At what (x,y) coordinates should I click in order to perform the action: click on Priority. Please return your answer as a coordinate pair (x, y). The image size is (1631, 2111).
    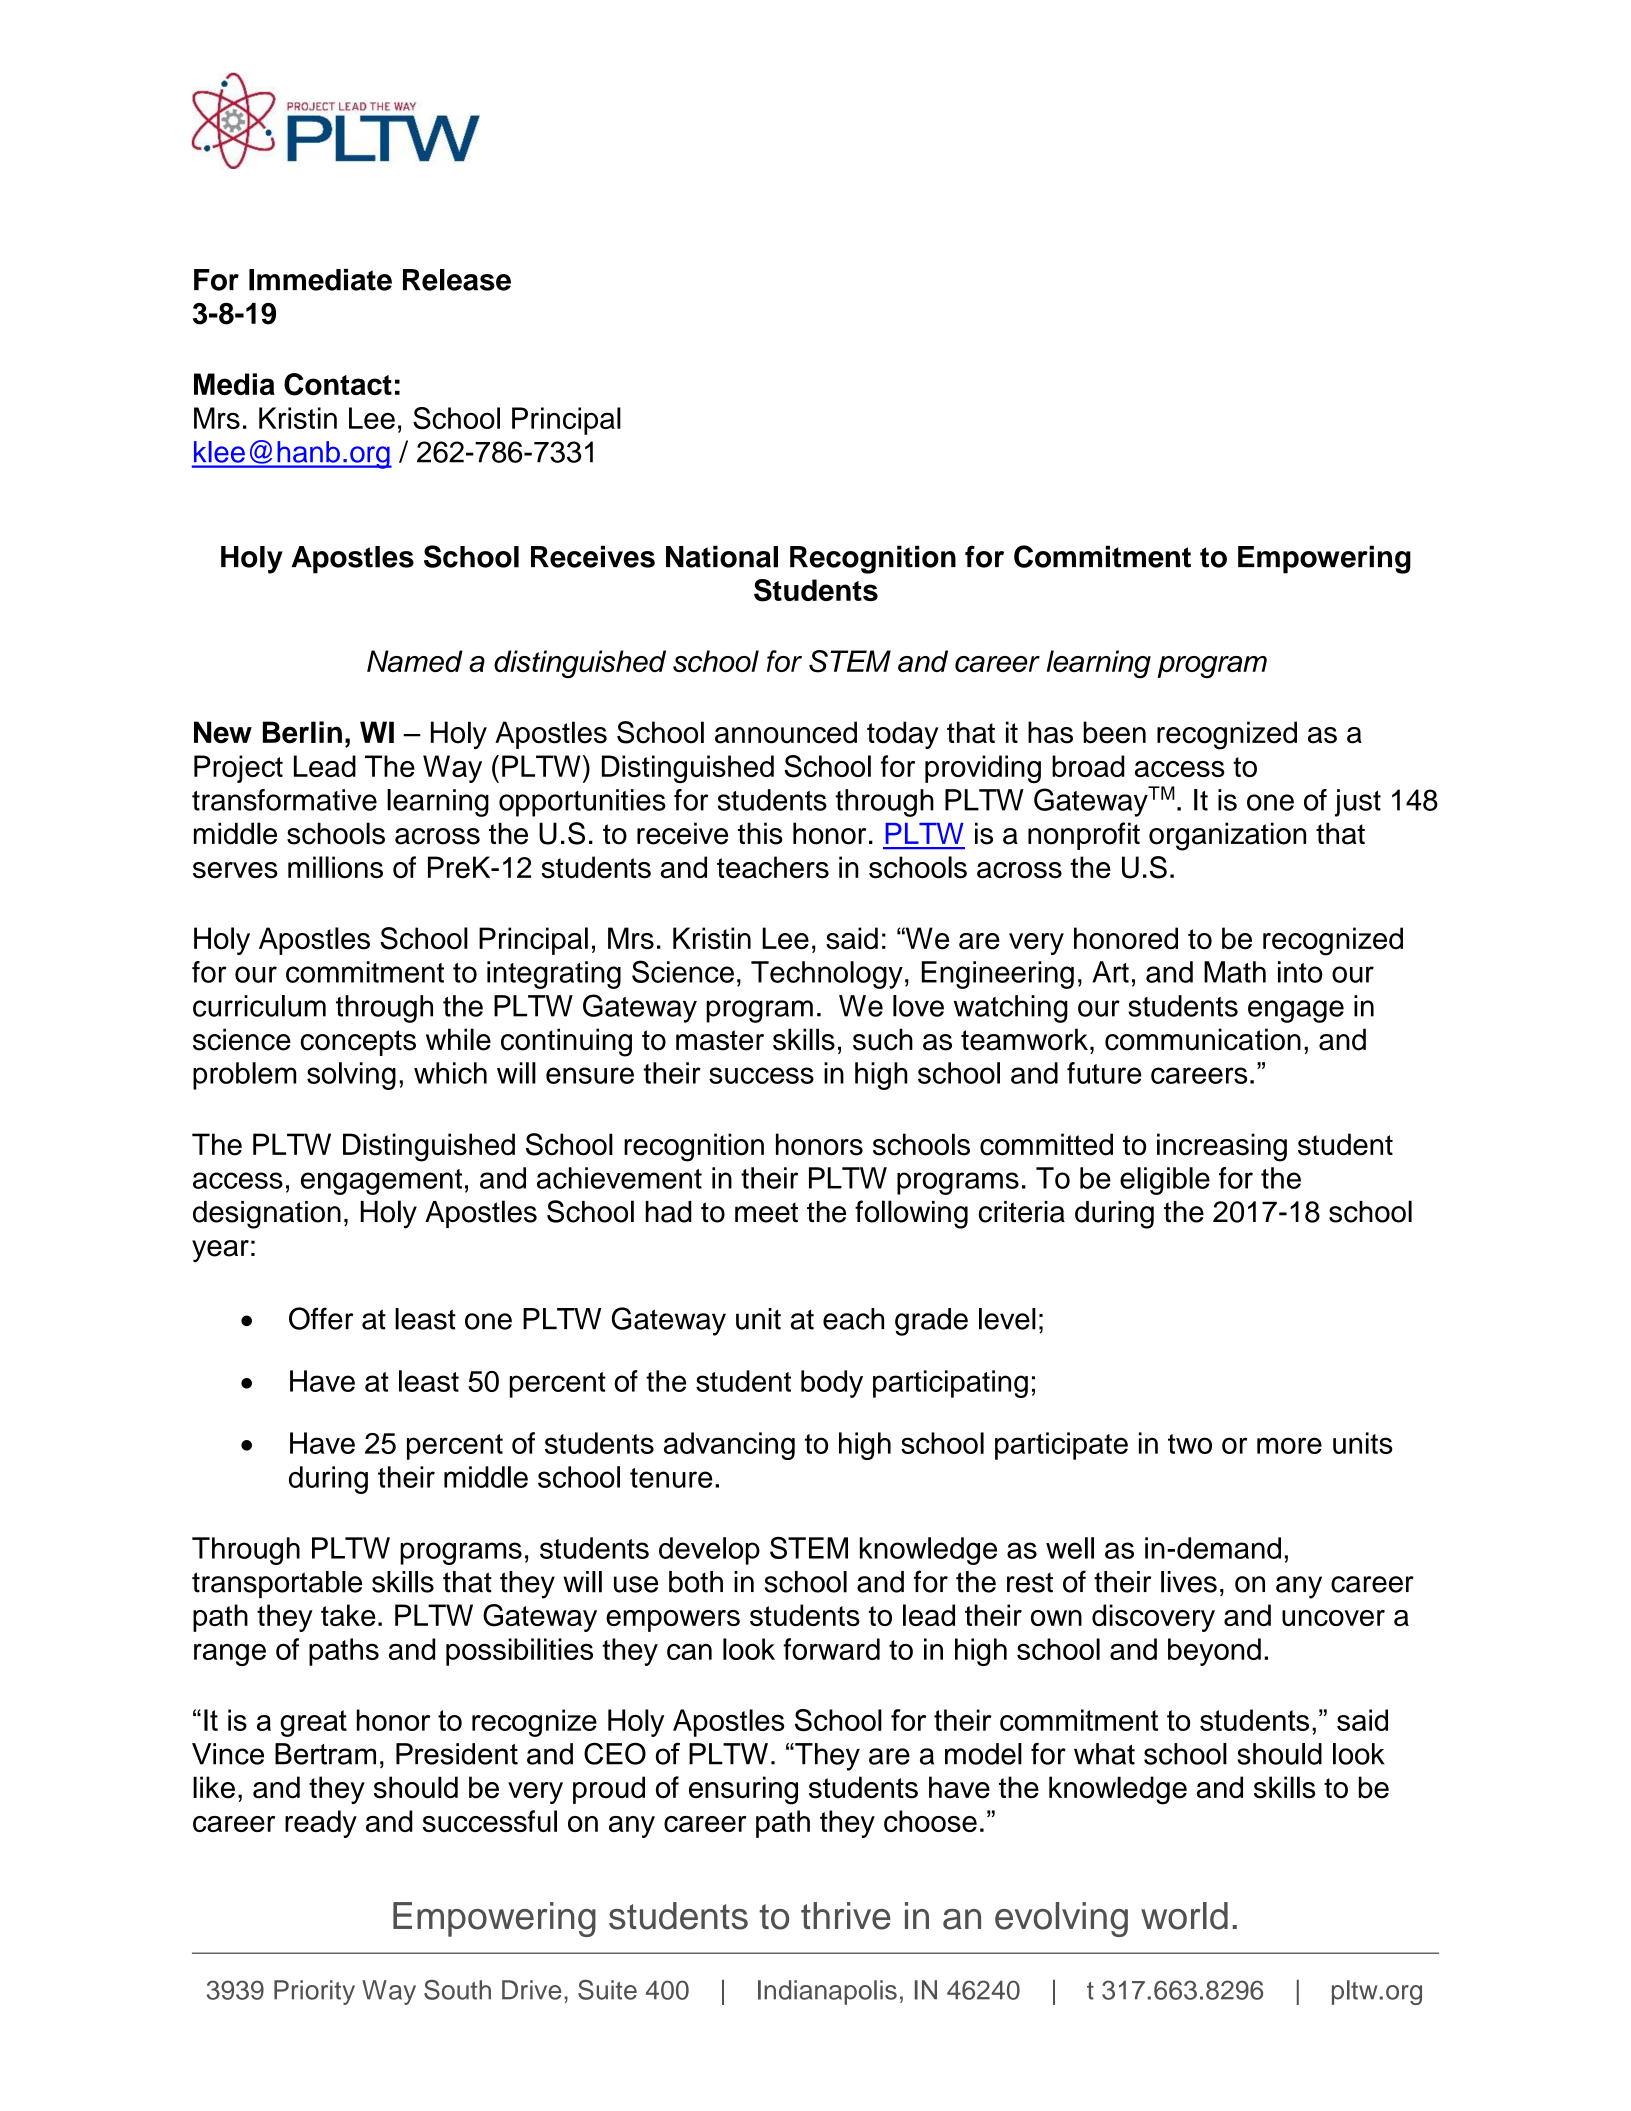
    Looking at the image, I should click on (314, 1992).
